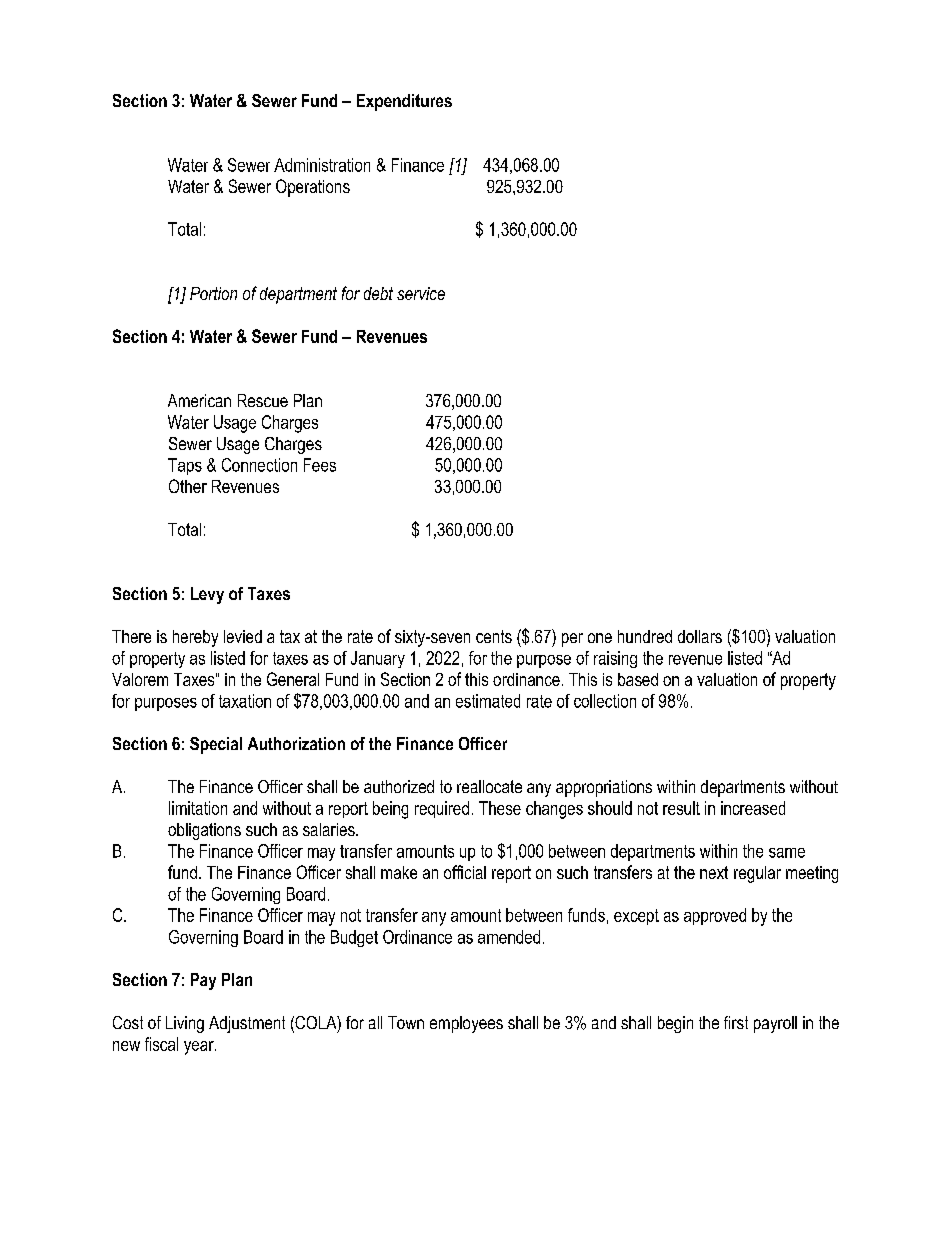 The height and width of the document is (1233, 952). Describe the element at coordinates (216, 745) in the document. I see `Special` at that location.
